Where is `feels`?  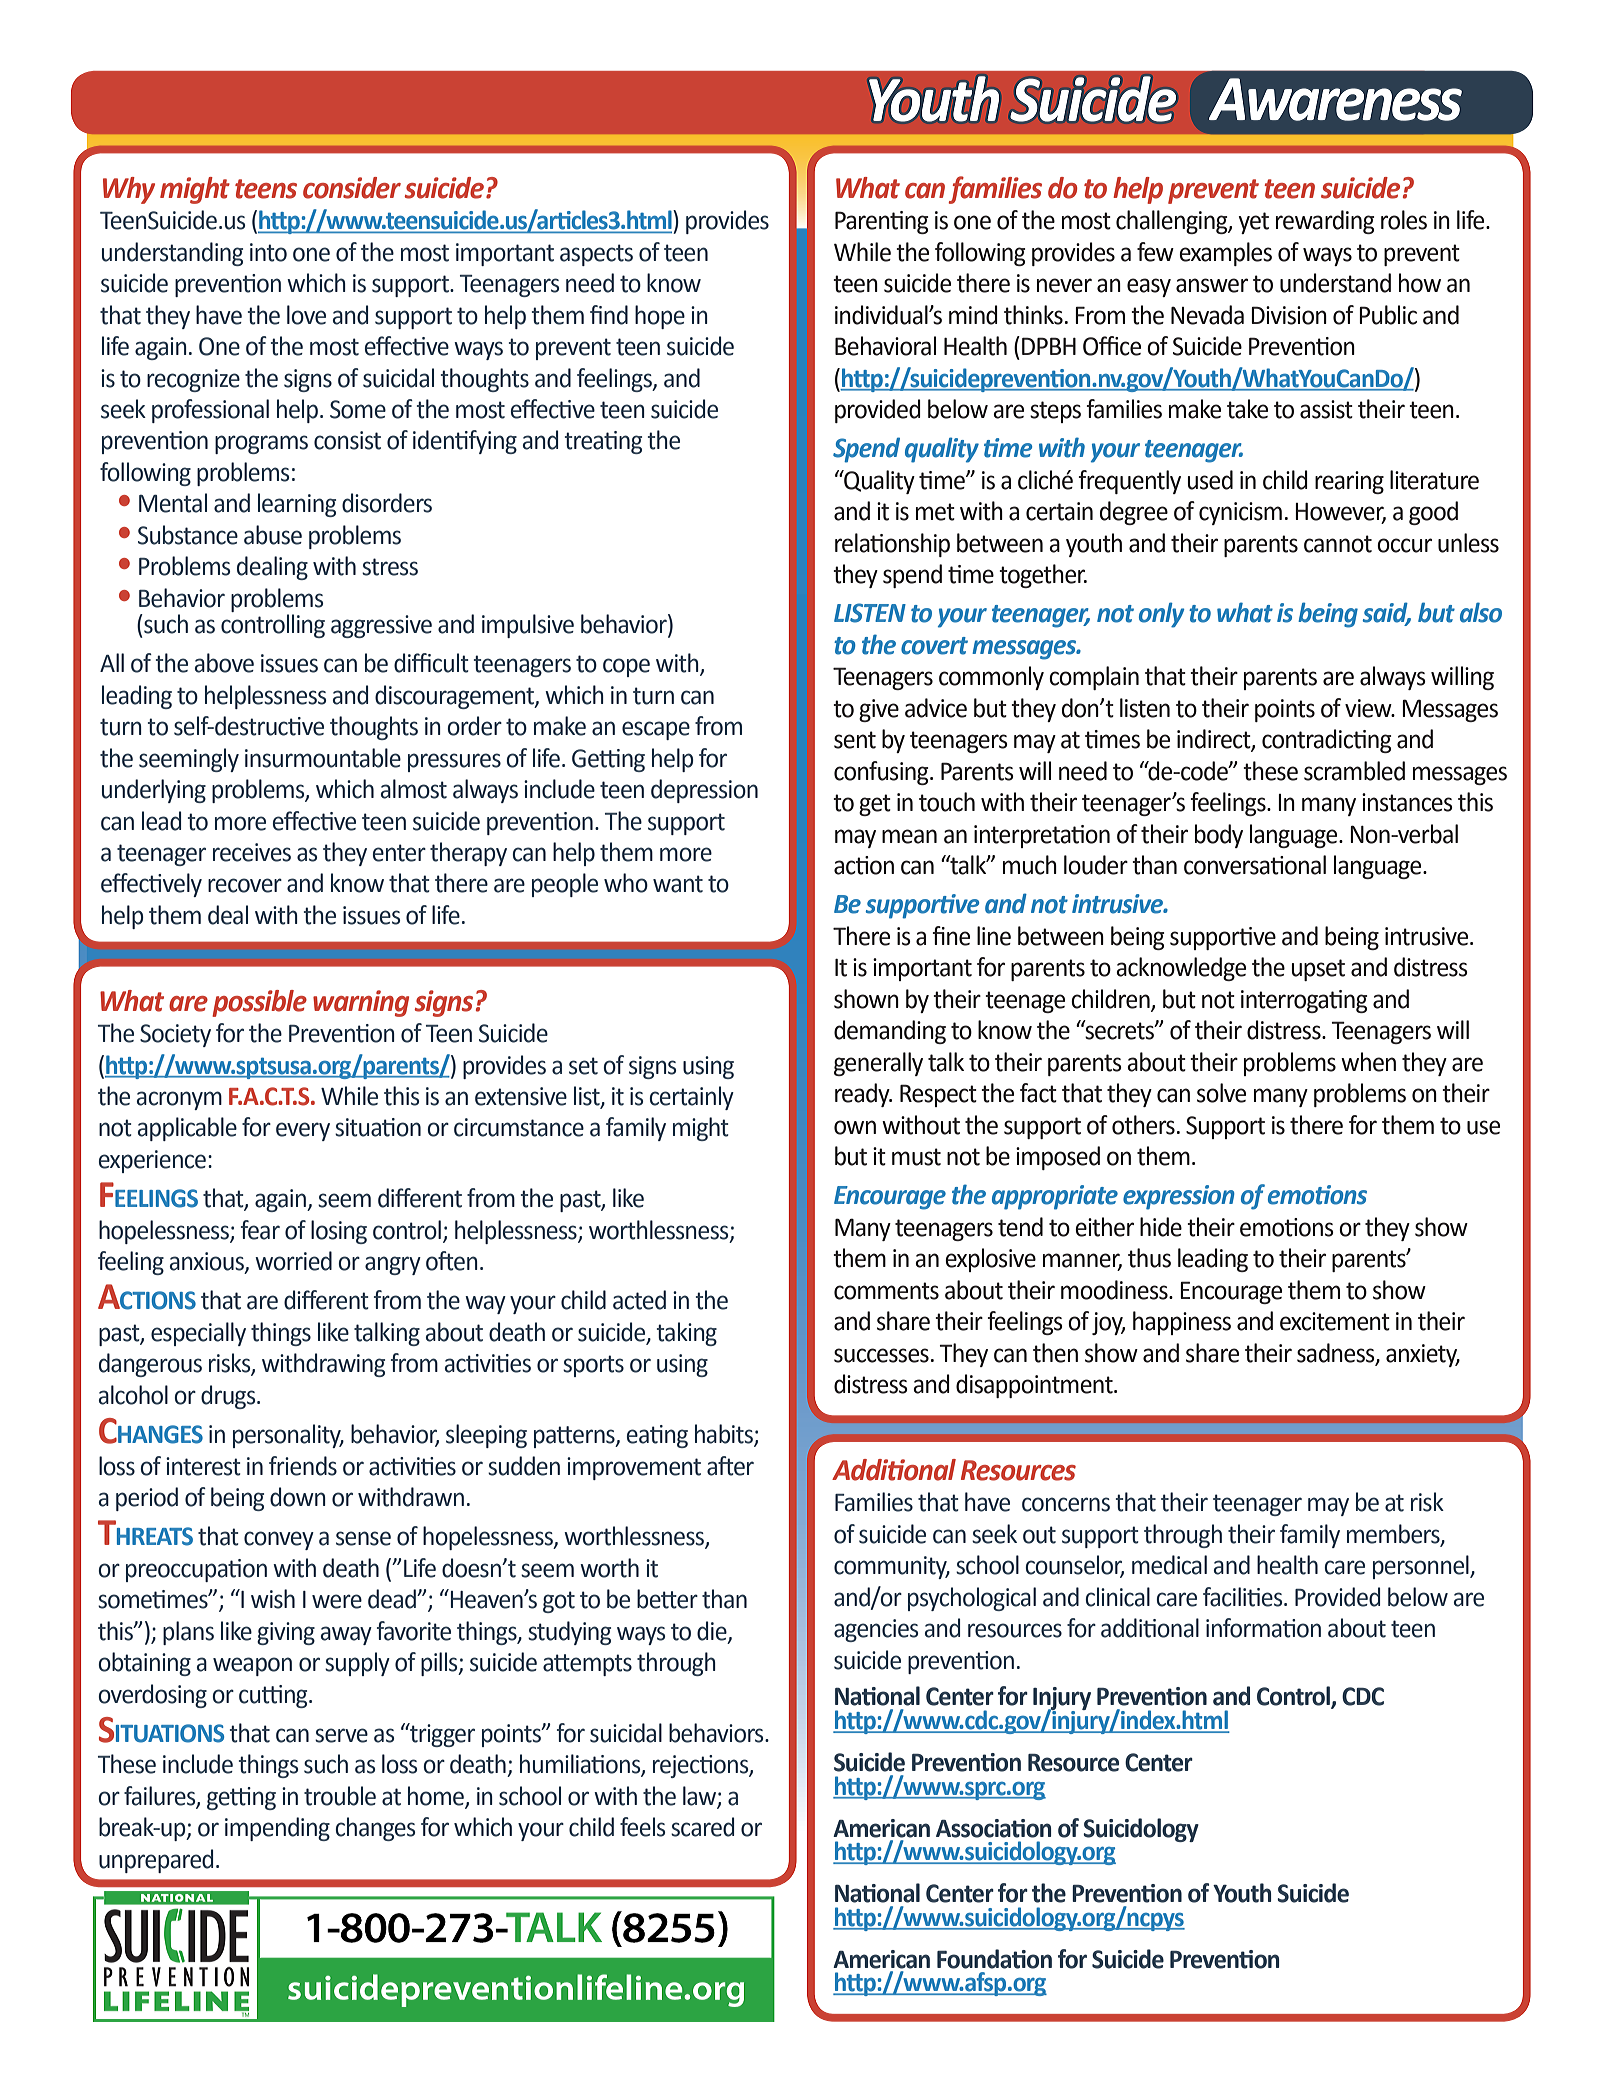 feels is located at coordinates (643, 1827).
